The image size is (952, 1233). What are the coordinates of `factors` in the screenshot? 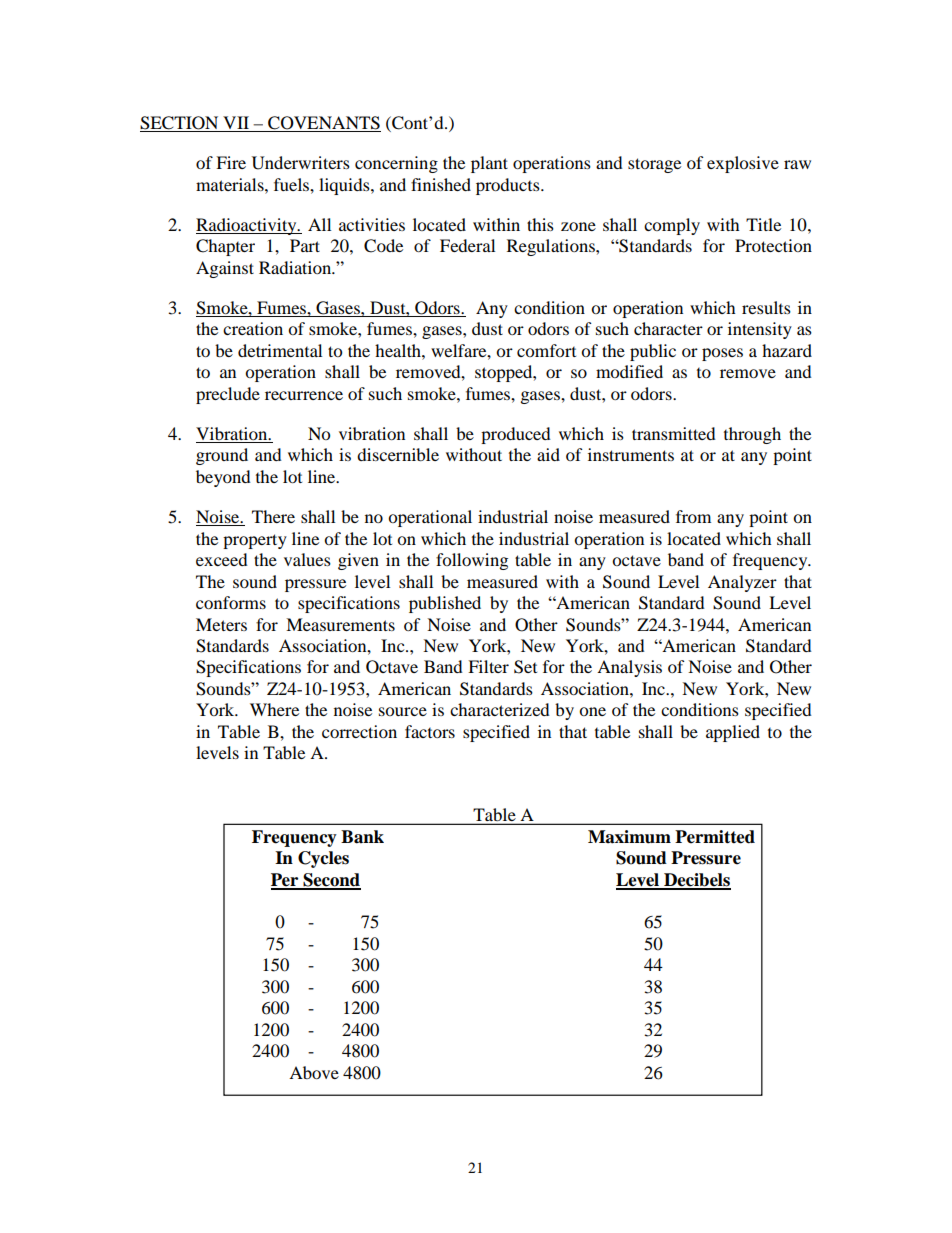 It's located at (430, 731).
